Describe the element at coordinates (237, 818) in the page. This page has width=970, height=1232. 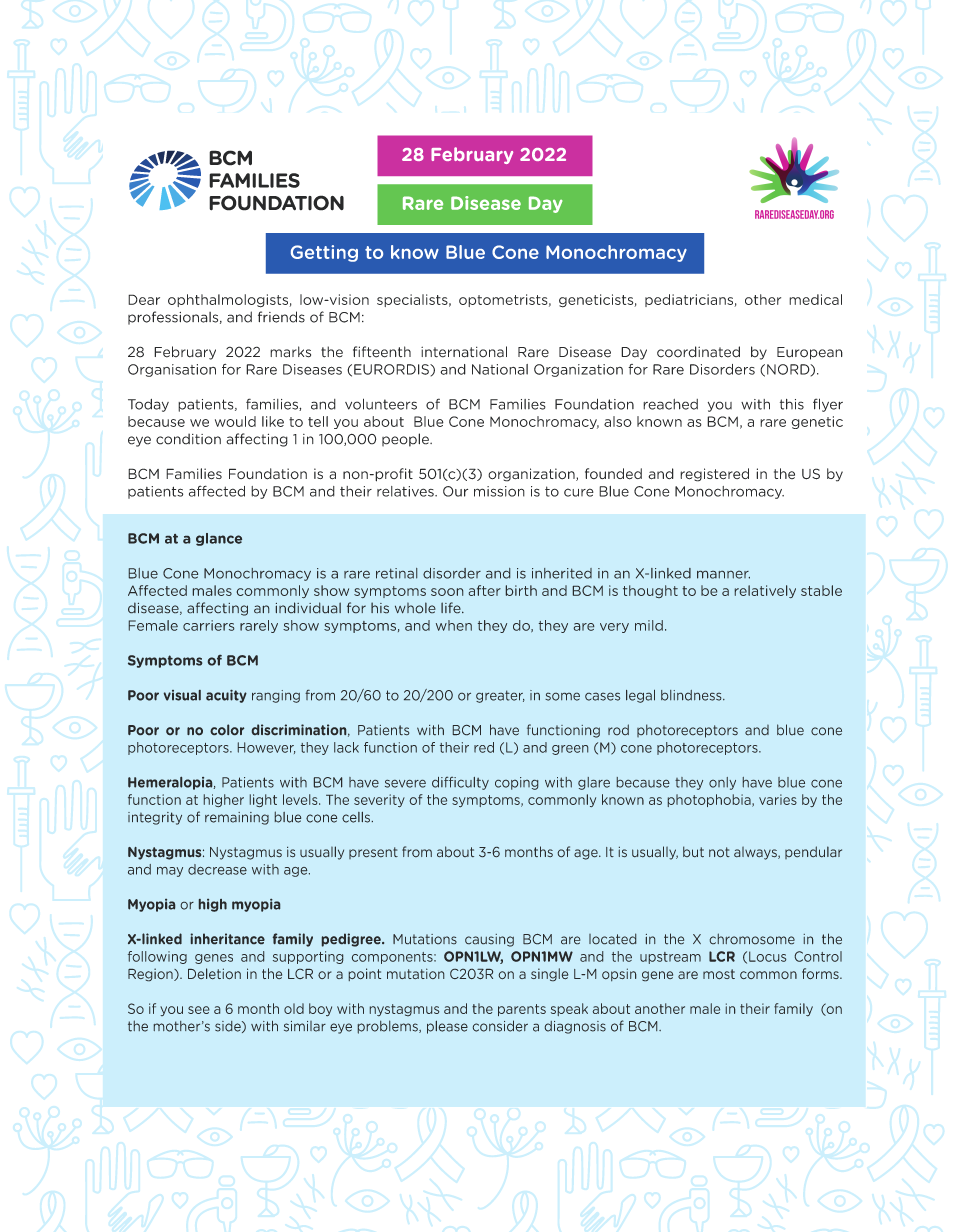
I see `remaining` at that location.
